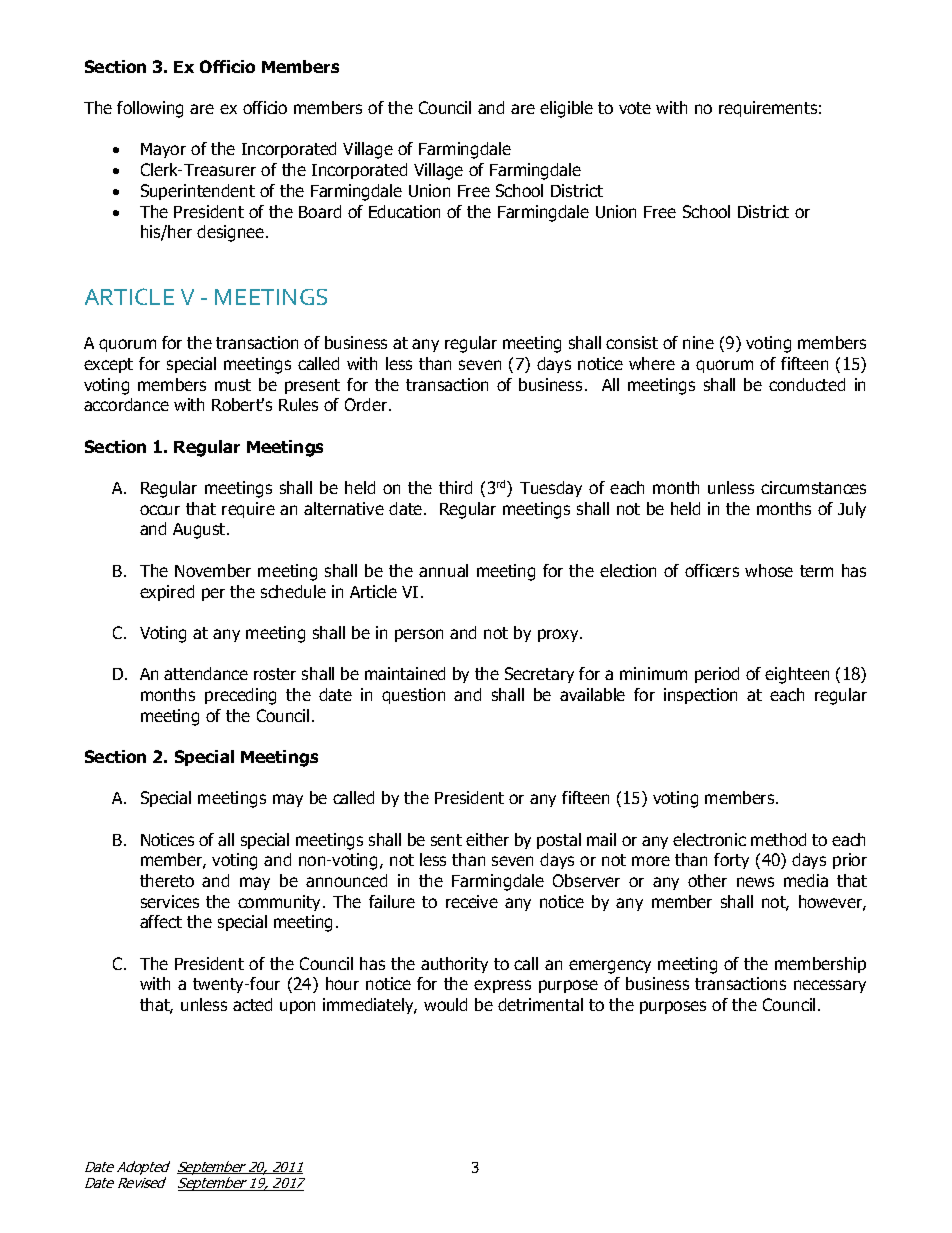 Image resolution: width=952 pixels, height=1233 pixels. What do you see at coordinates (213, 570) in the document?
I see `November` at bounding box center [213, 570].
